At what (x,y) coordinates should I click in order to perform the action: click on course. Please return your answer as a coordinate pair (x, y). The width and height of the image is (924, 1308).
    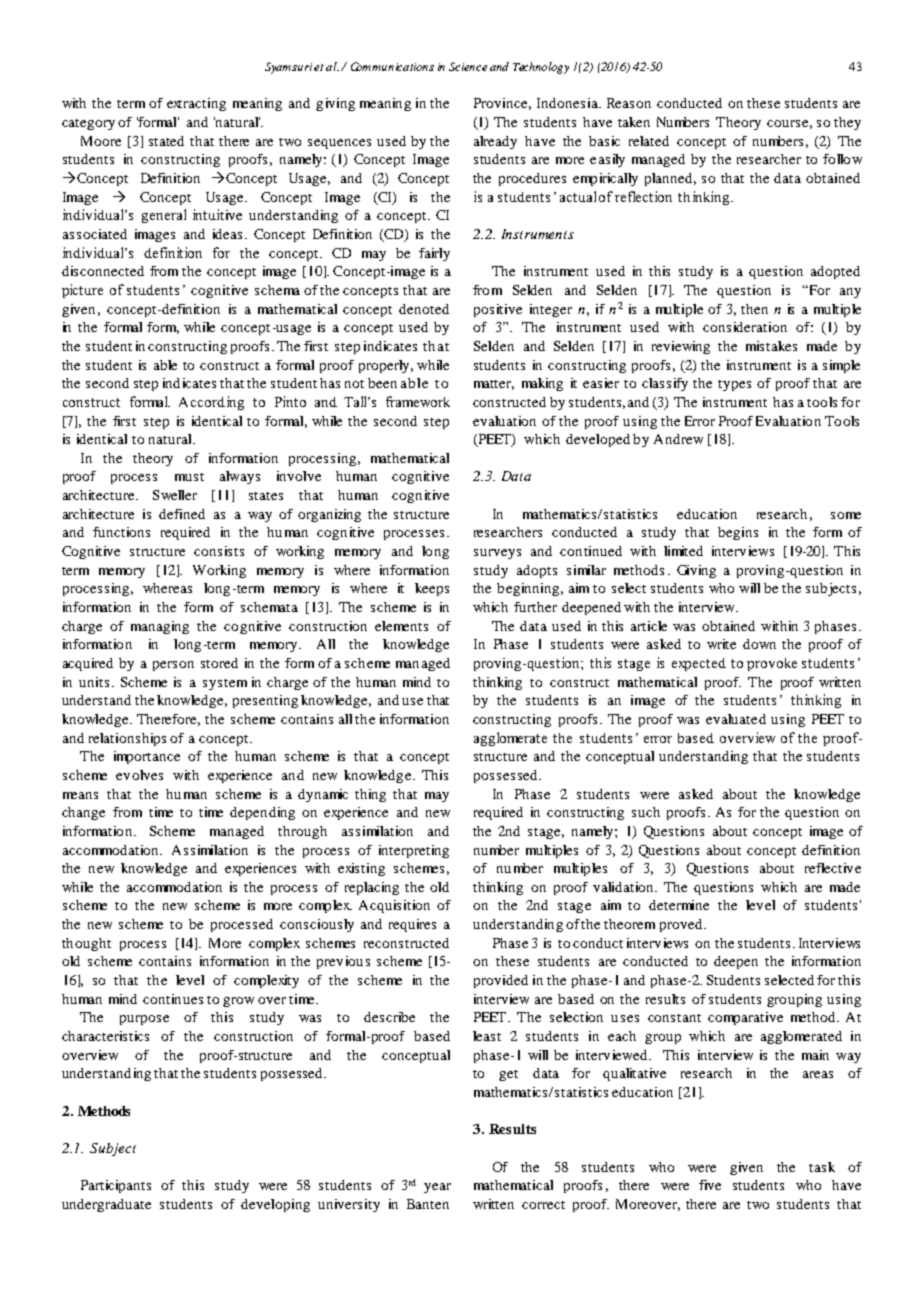
    Looking at the image, I should click on (787, 123).
